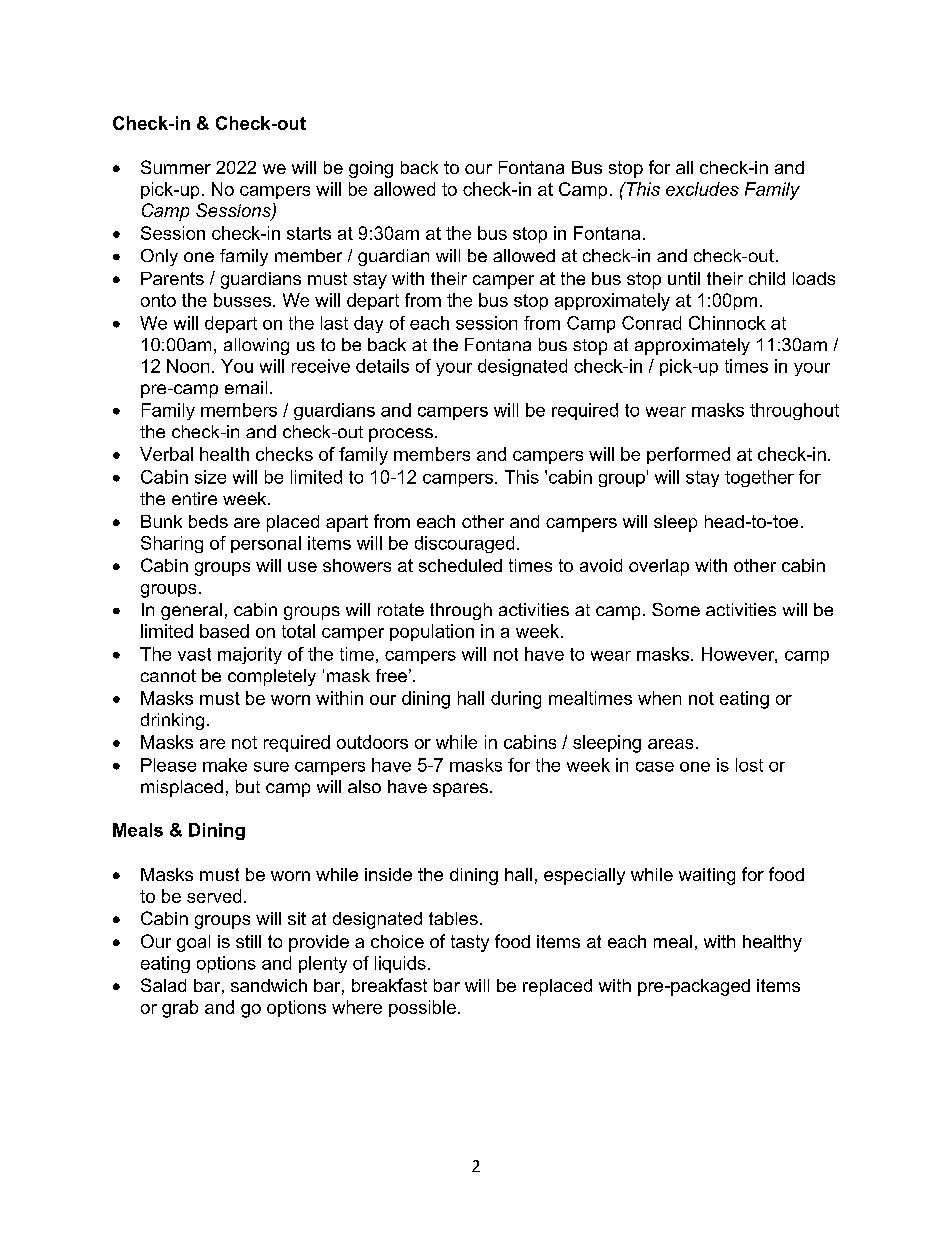 The width and height of the screenshot is (952, 1233). What do you see at coordinates (248, 786) in the screenshot?
I see `but` at bounding box center [248, 786].
